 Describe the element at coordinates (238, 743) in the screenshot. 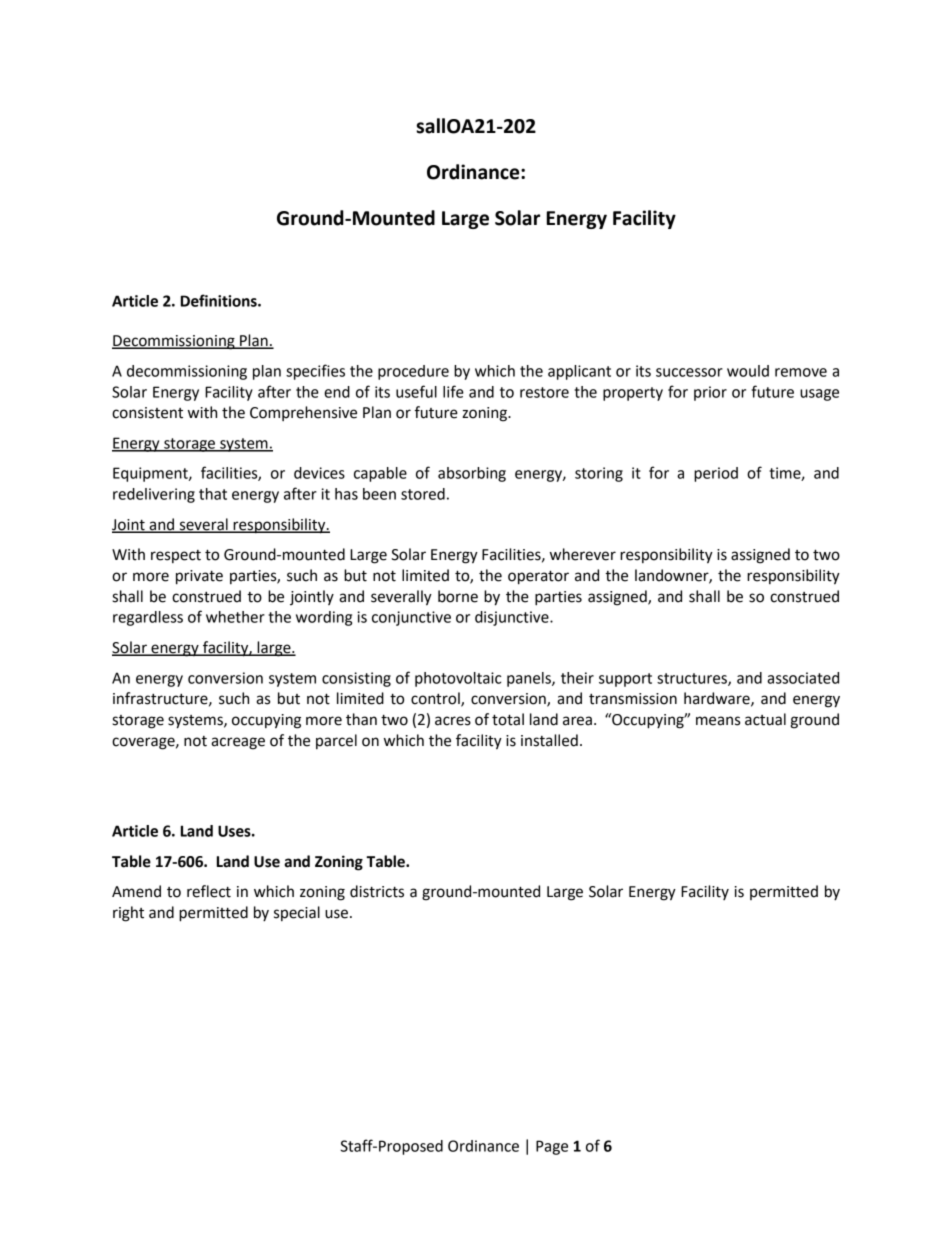

I see `acreage` at that location.
